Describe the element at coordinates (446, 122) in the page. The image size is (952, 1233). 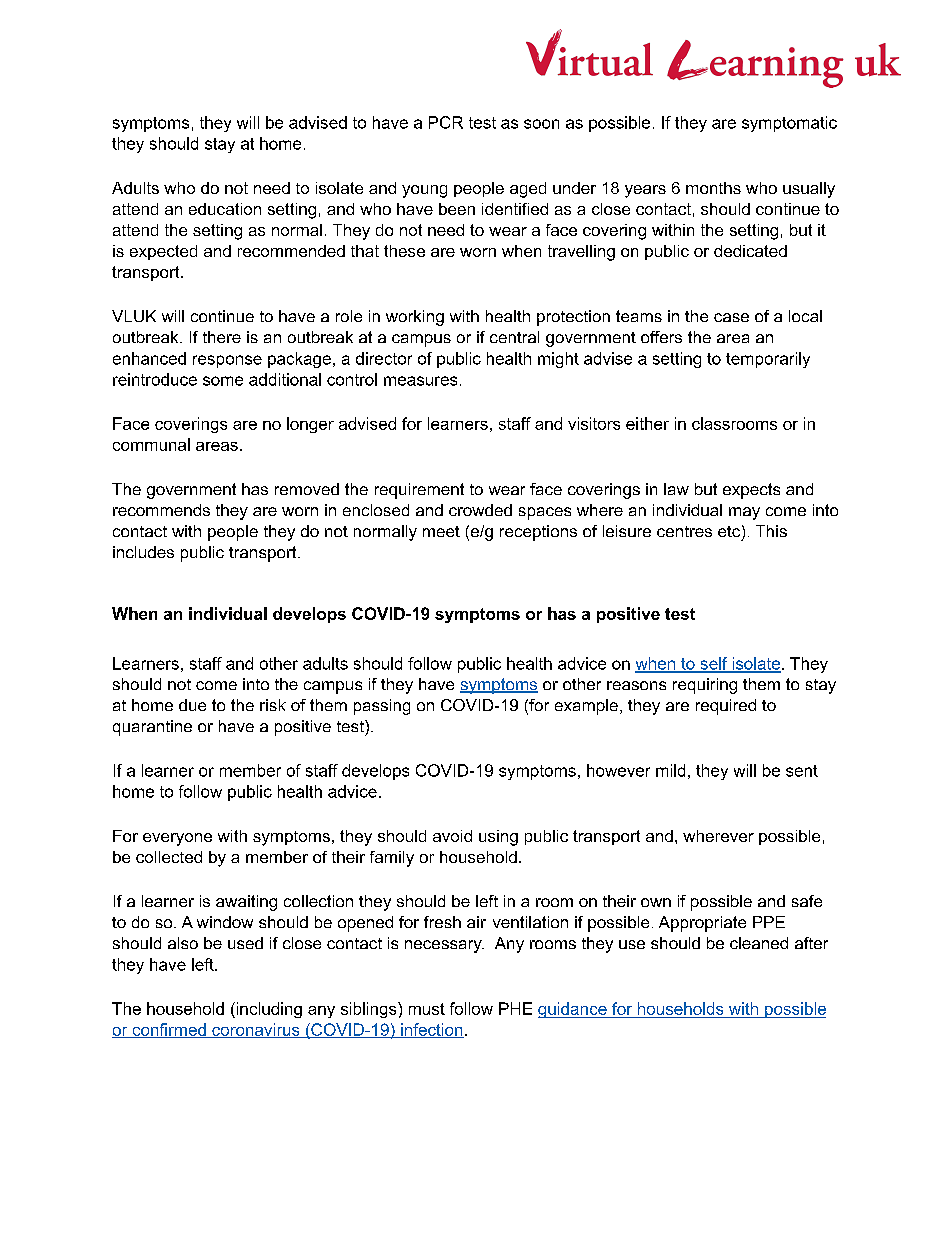
I see `PCR` at that location.
